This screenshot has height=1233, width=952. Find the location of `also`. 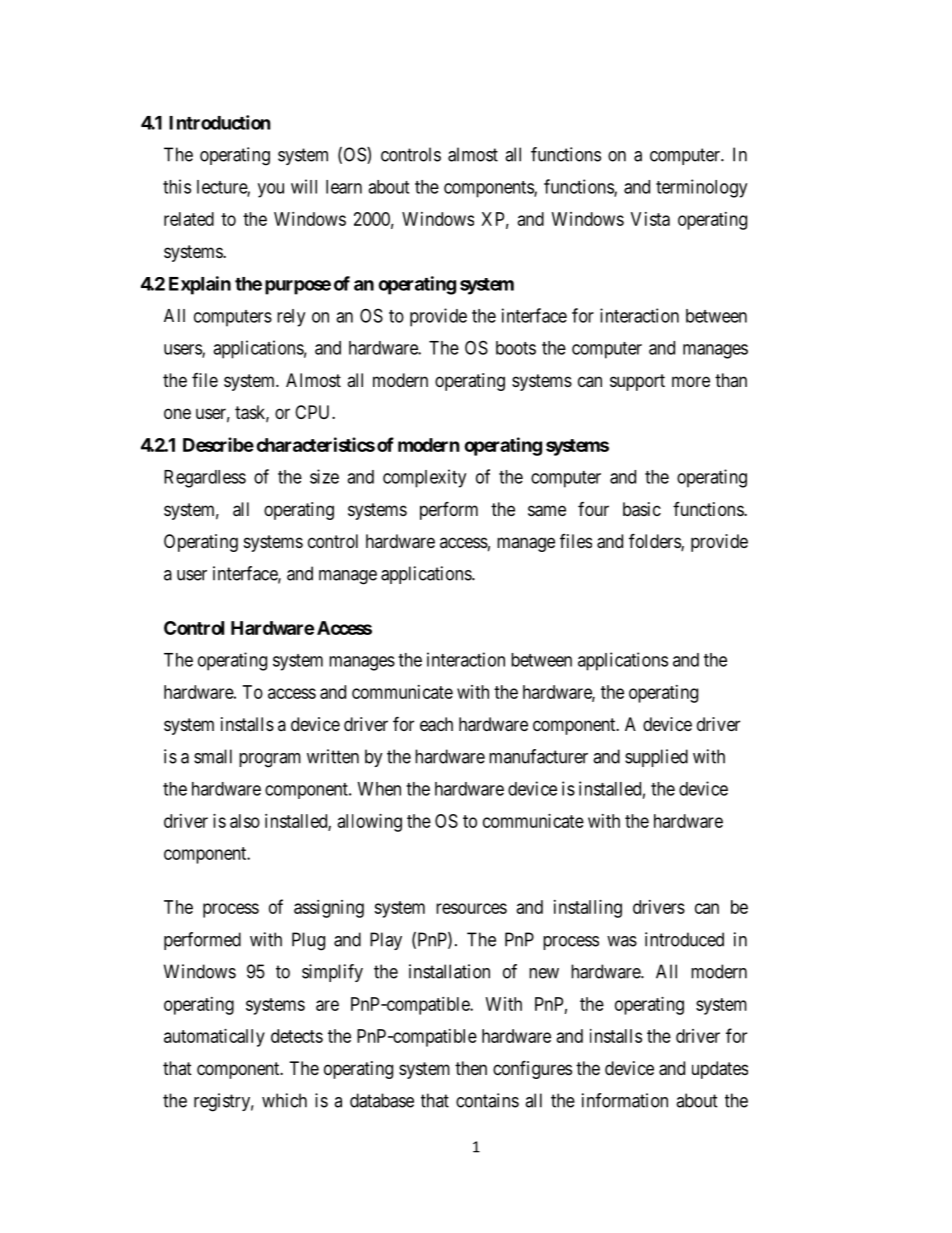

also is located at coordinates (245, 821).
